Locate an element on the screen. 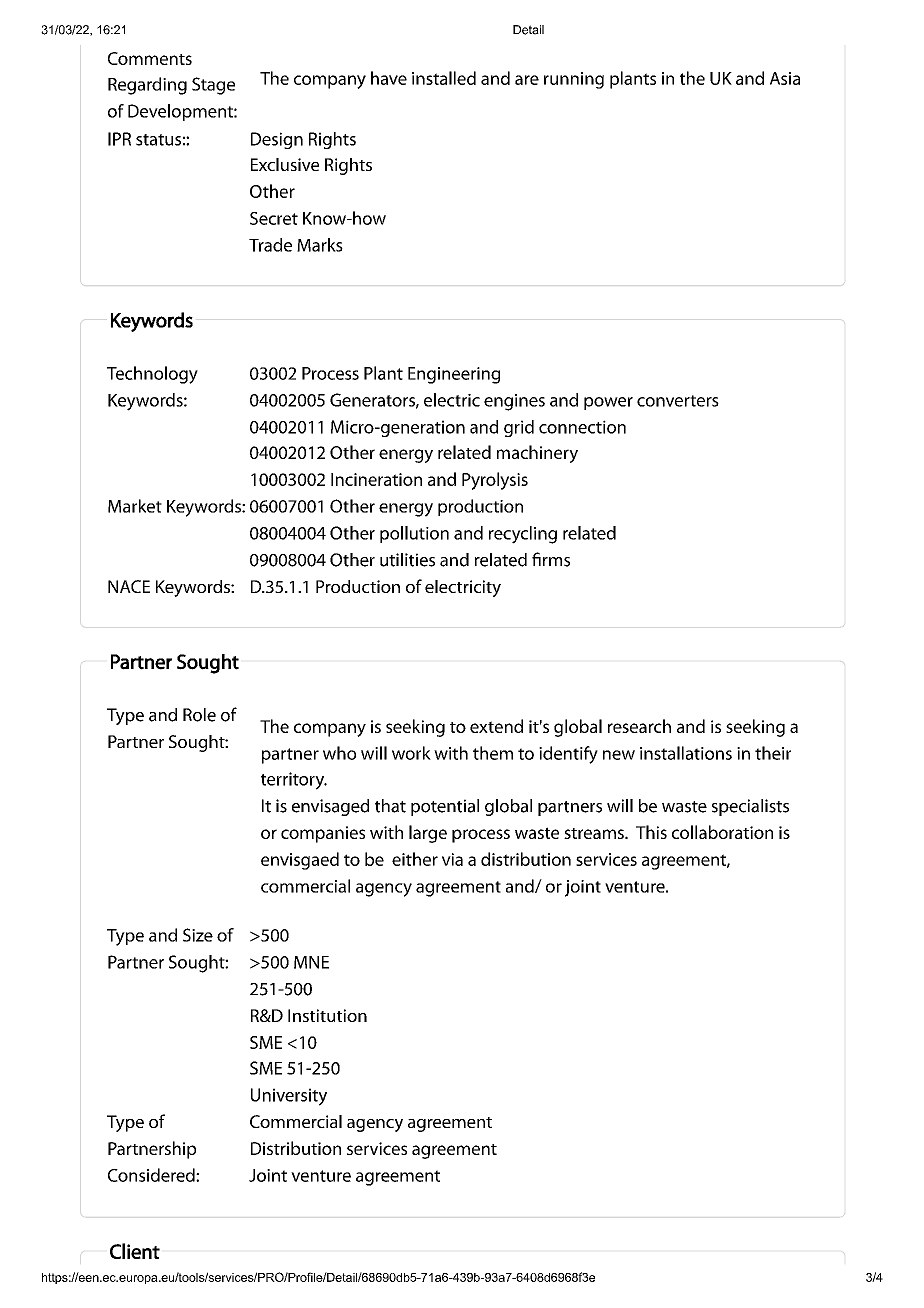 The image size is (924, 1308). converters is located at coordinates (678, 401).
